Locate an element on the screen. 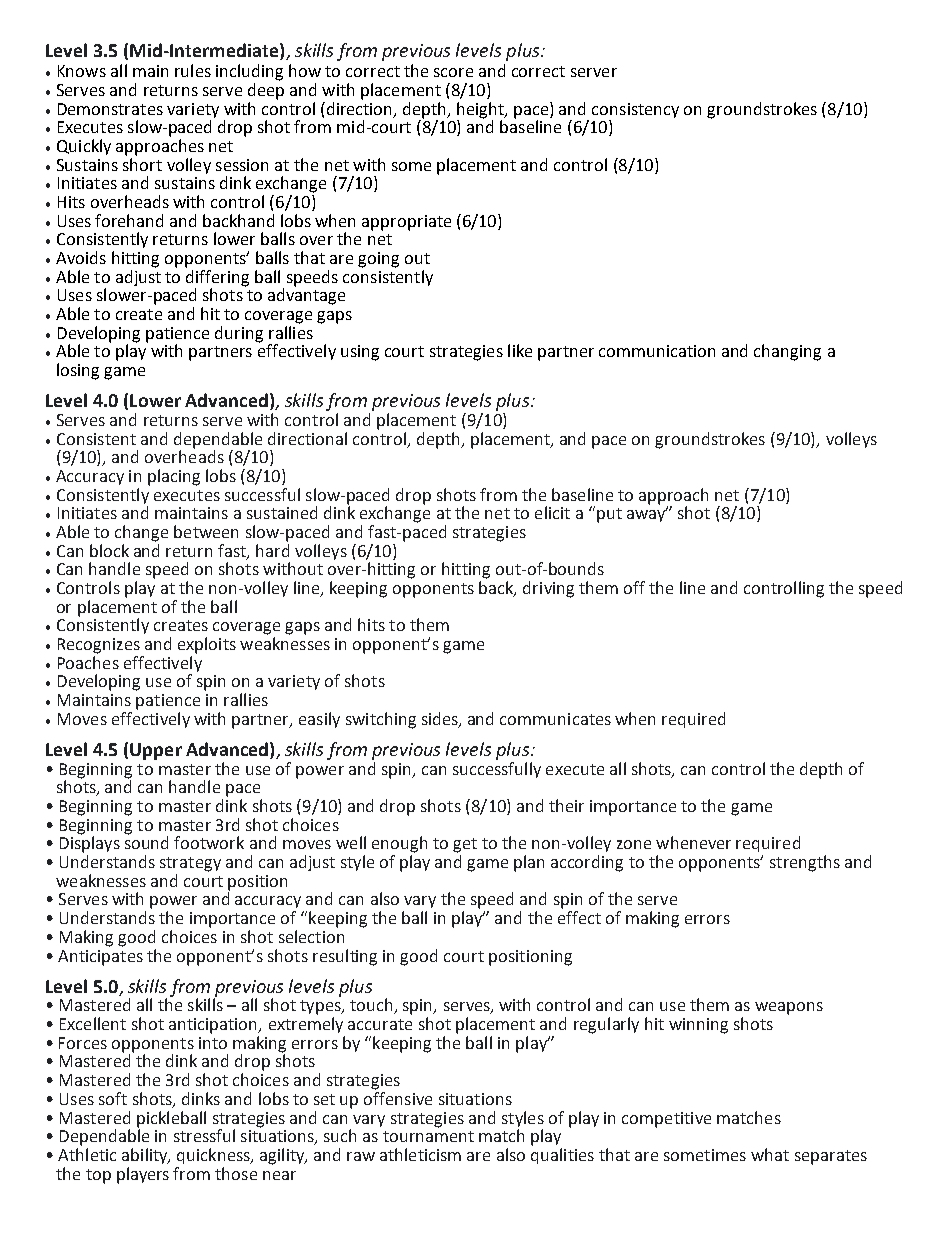 The height and width of the screenshot is (1233, 952). exploits is located at coordinates (207, 645).
